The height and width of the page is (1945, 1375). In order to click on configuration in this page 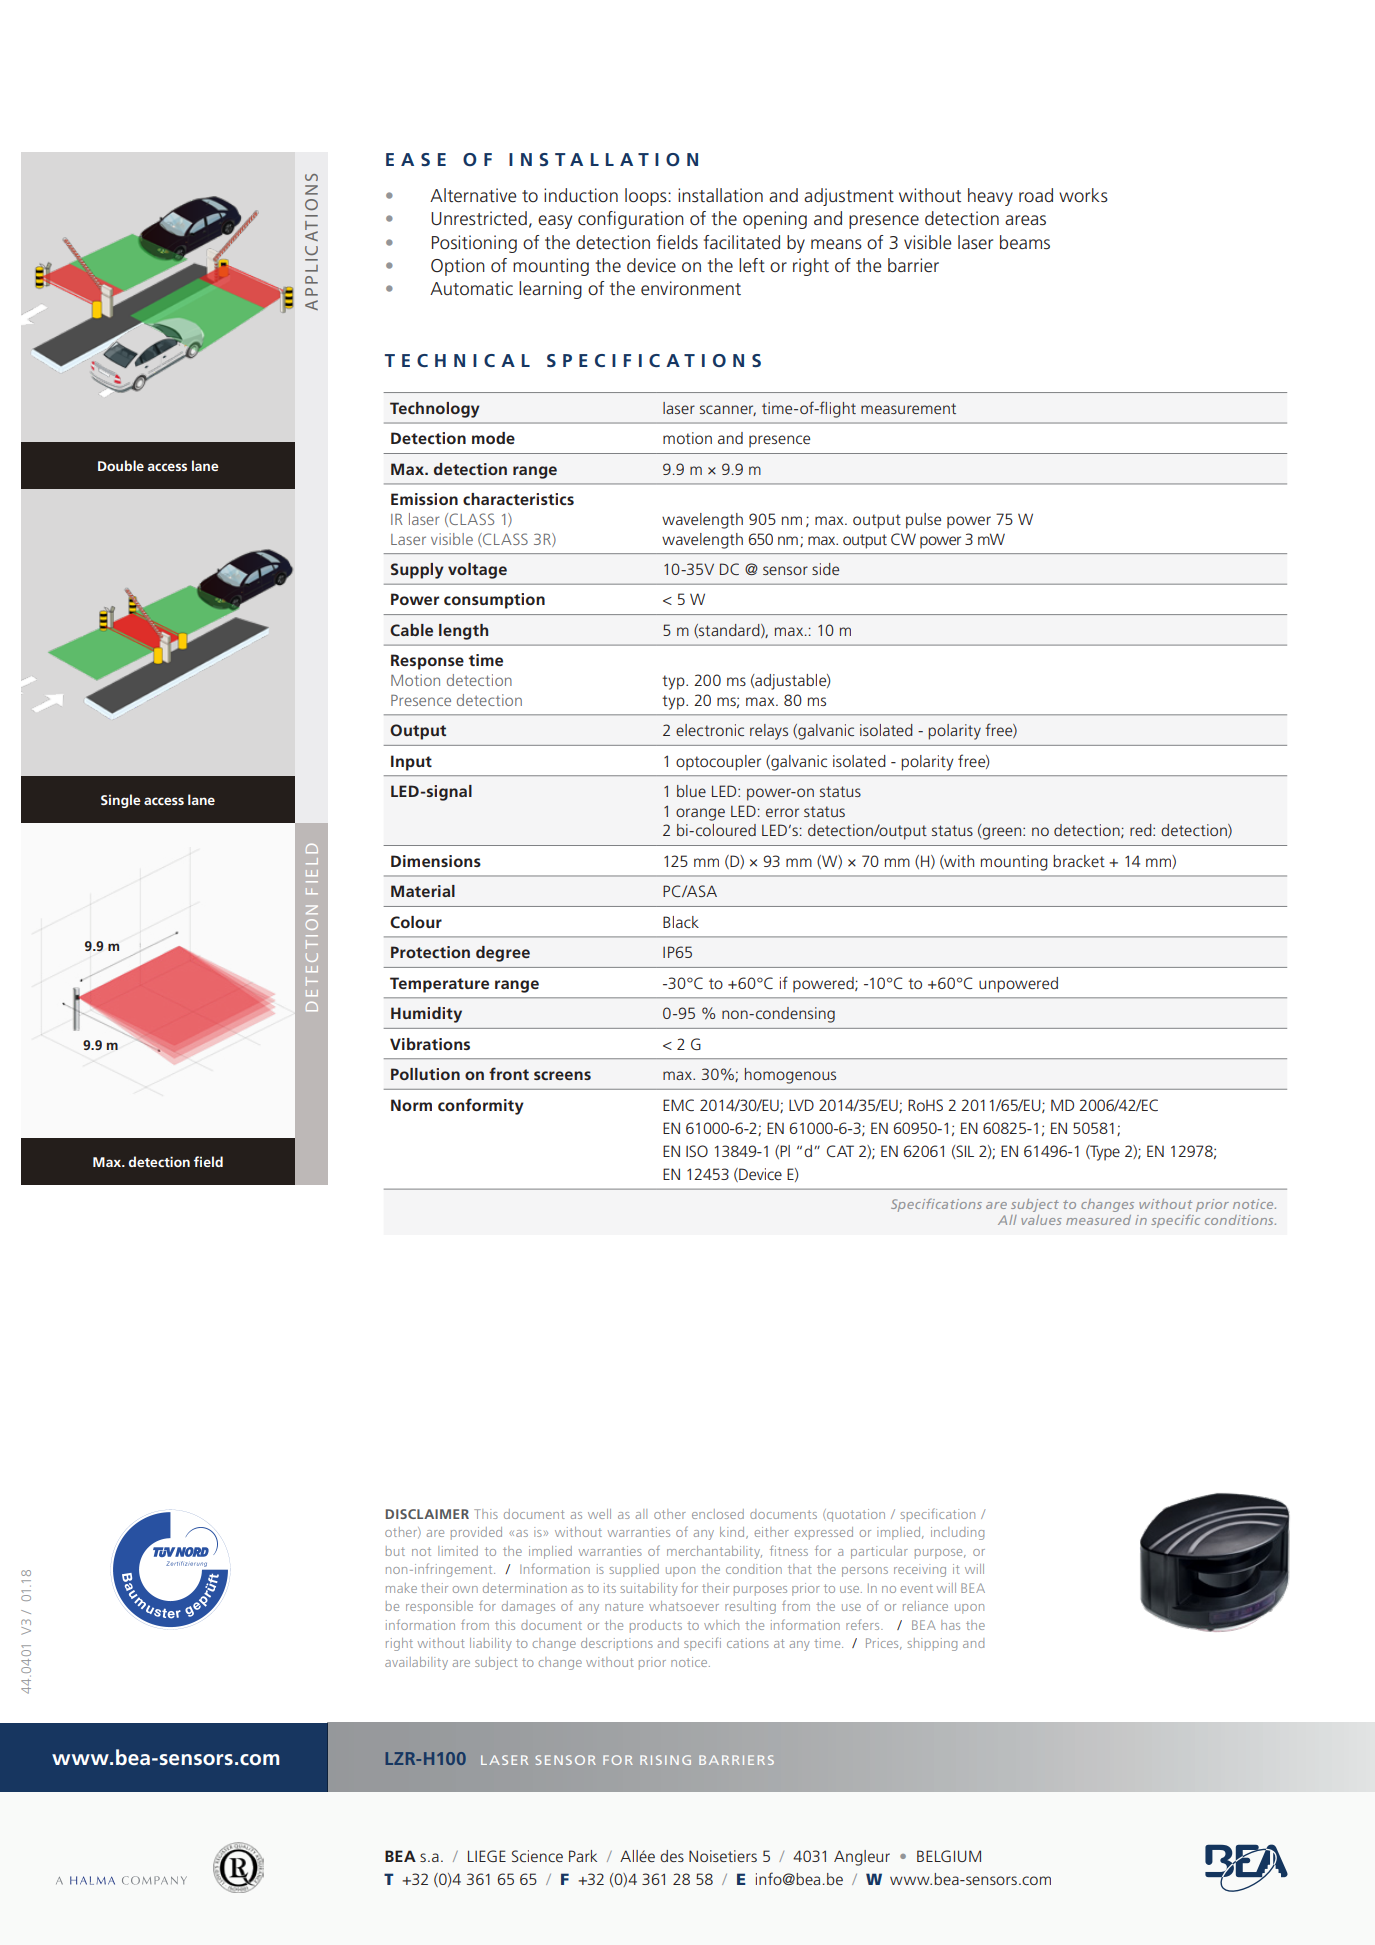, I will do `click(631, 220)`.
